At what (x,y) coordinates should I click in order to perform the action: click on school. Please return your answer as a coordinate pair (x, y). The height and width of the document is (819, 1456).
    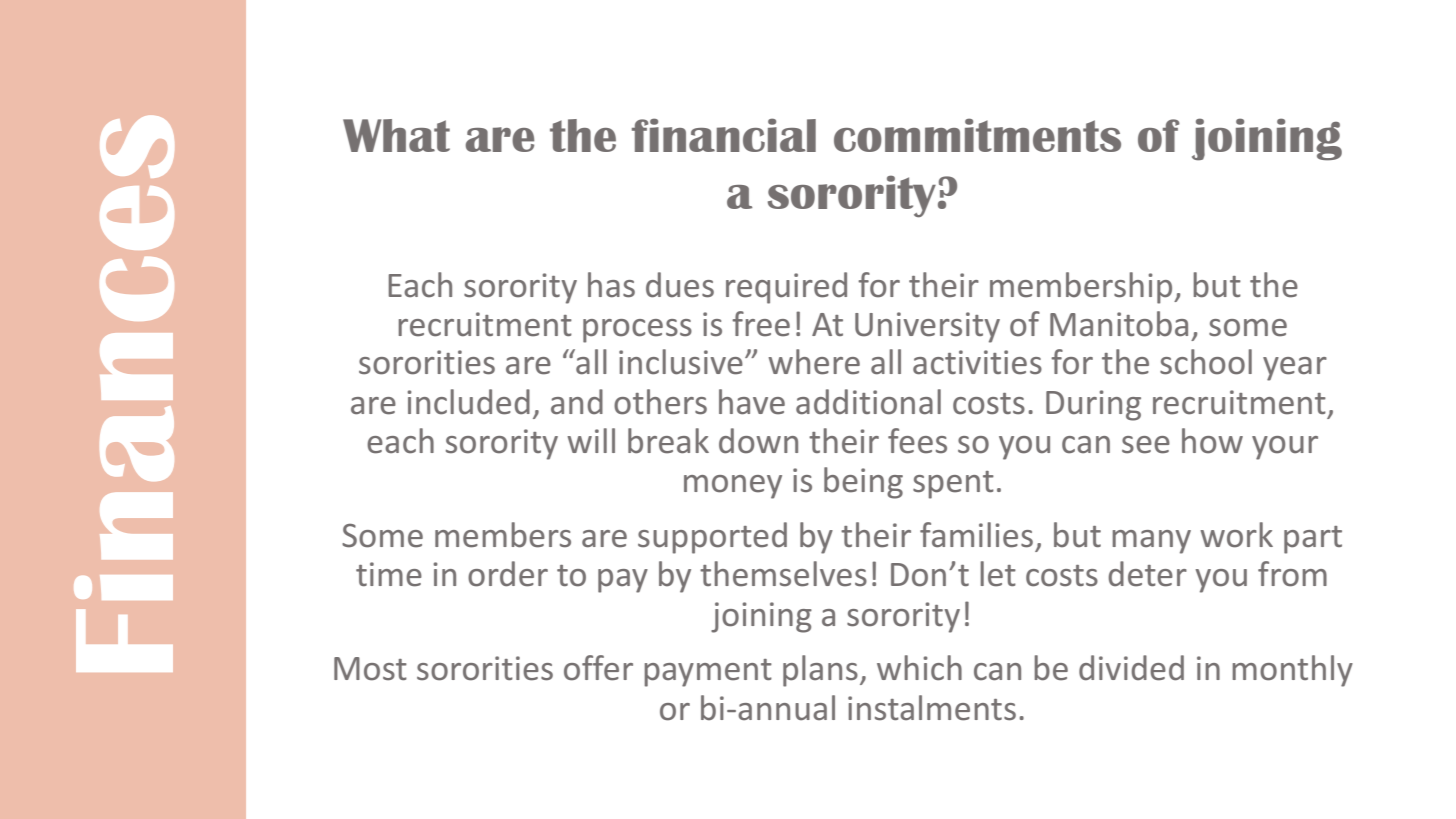
    Looking at the image, I should click on (1206, 362).
